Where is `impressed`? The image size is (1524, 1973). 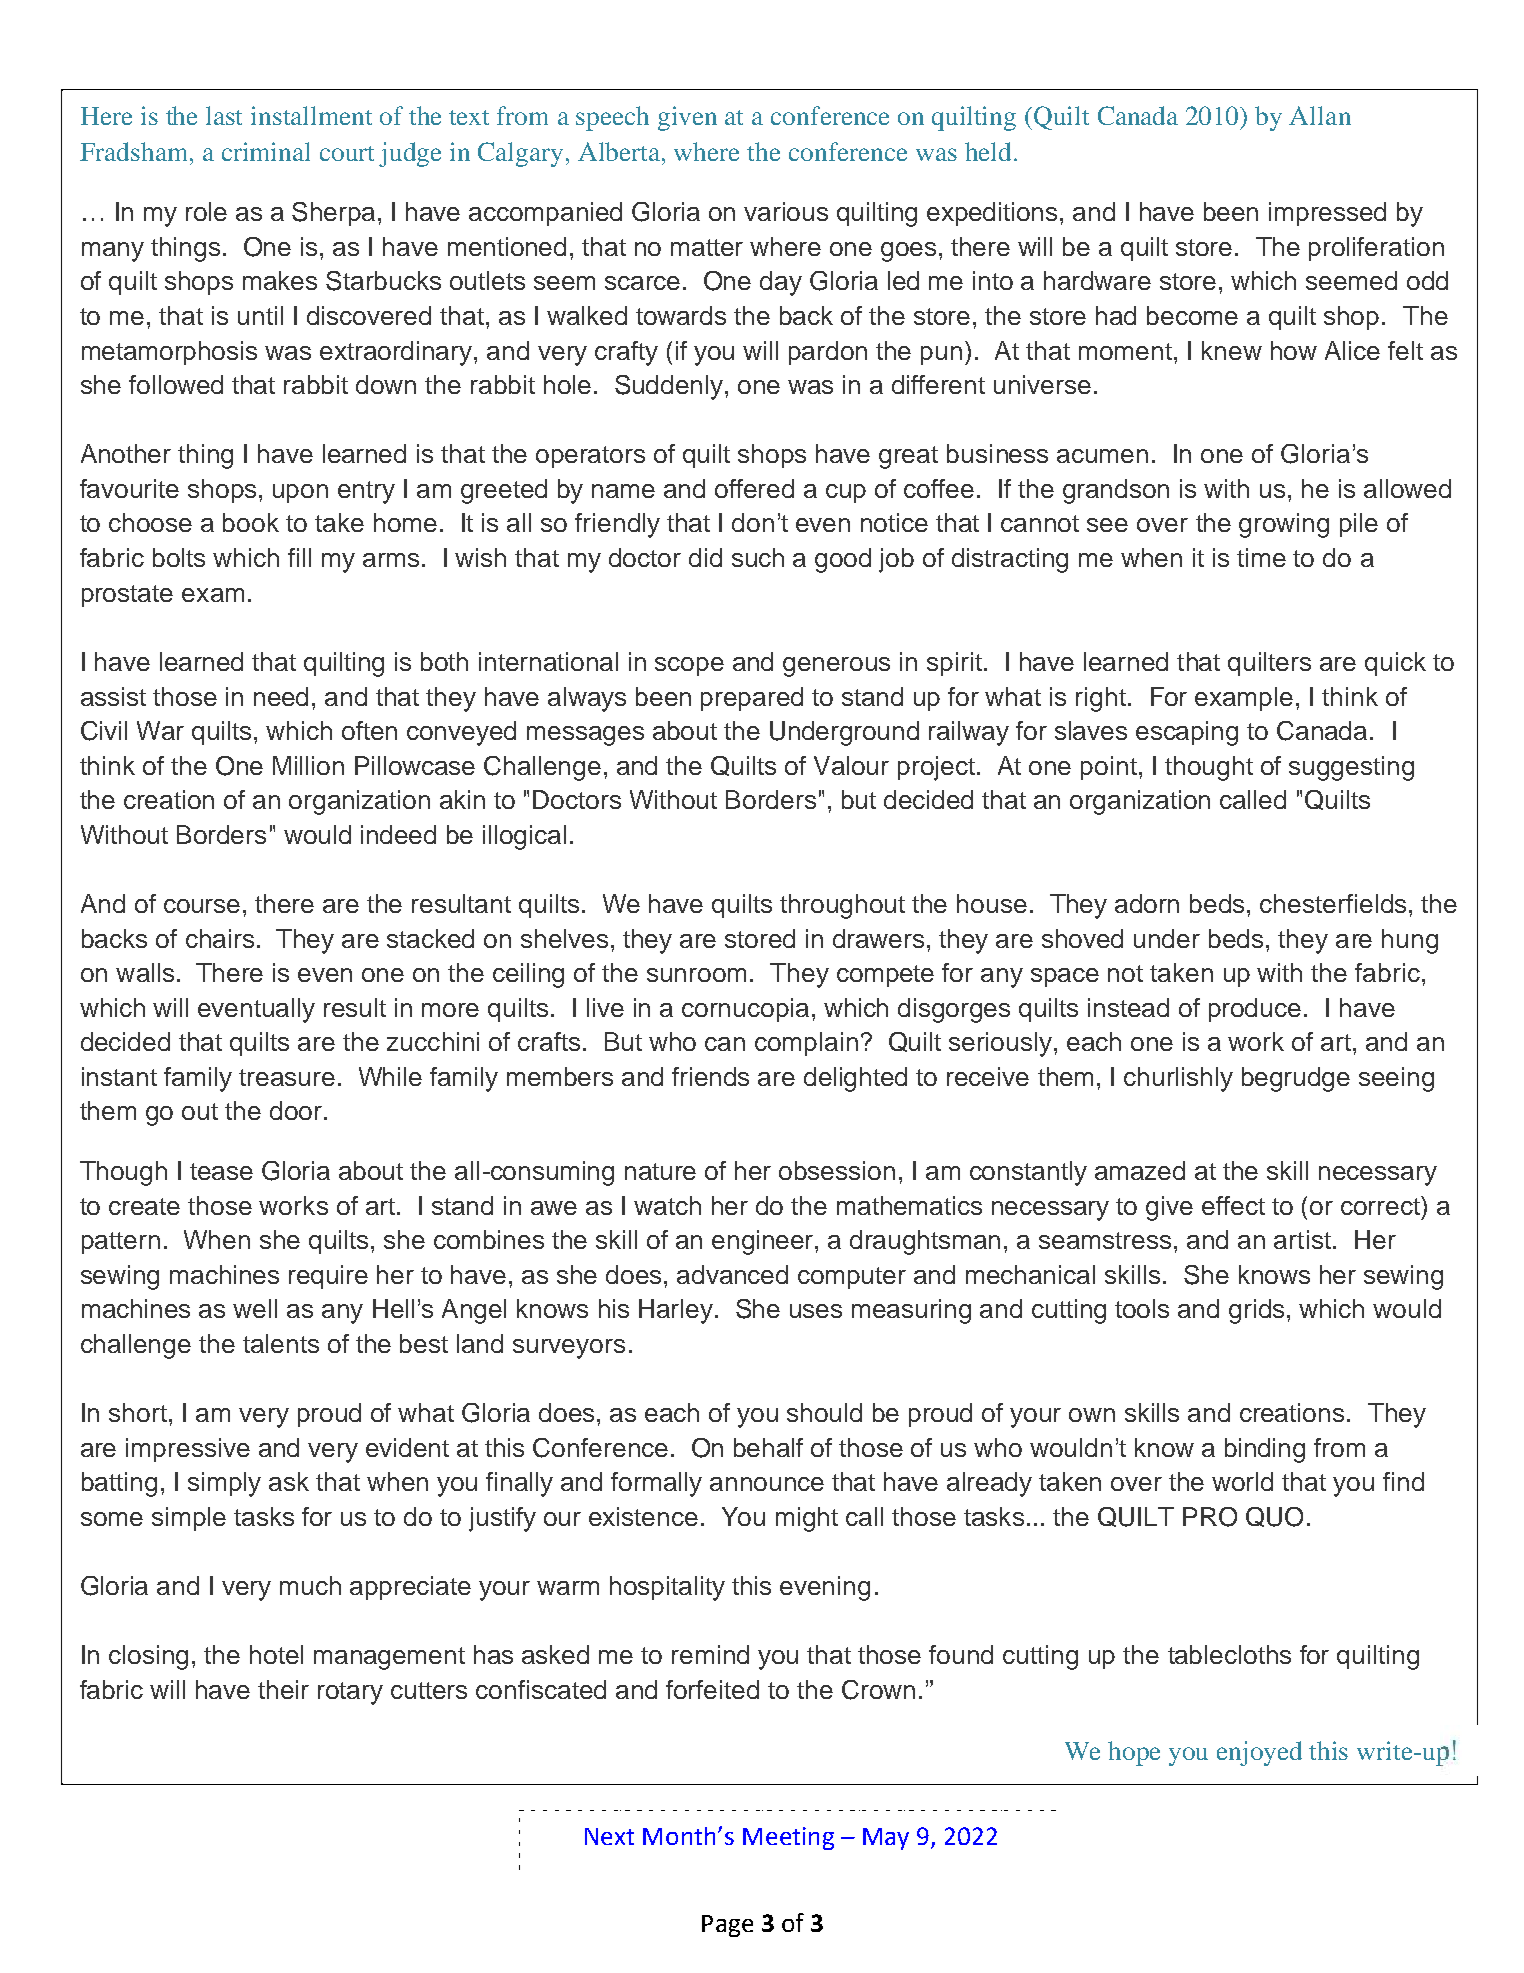 impressed is located at coordinates (1327, 214).
